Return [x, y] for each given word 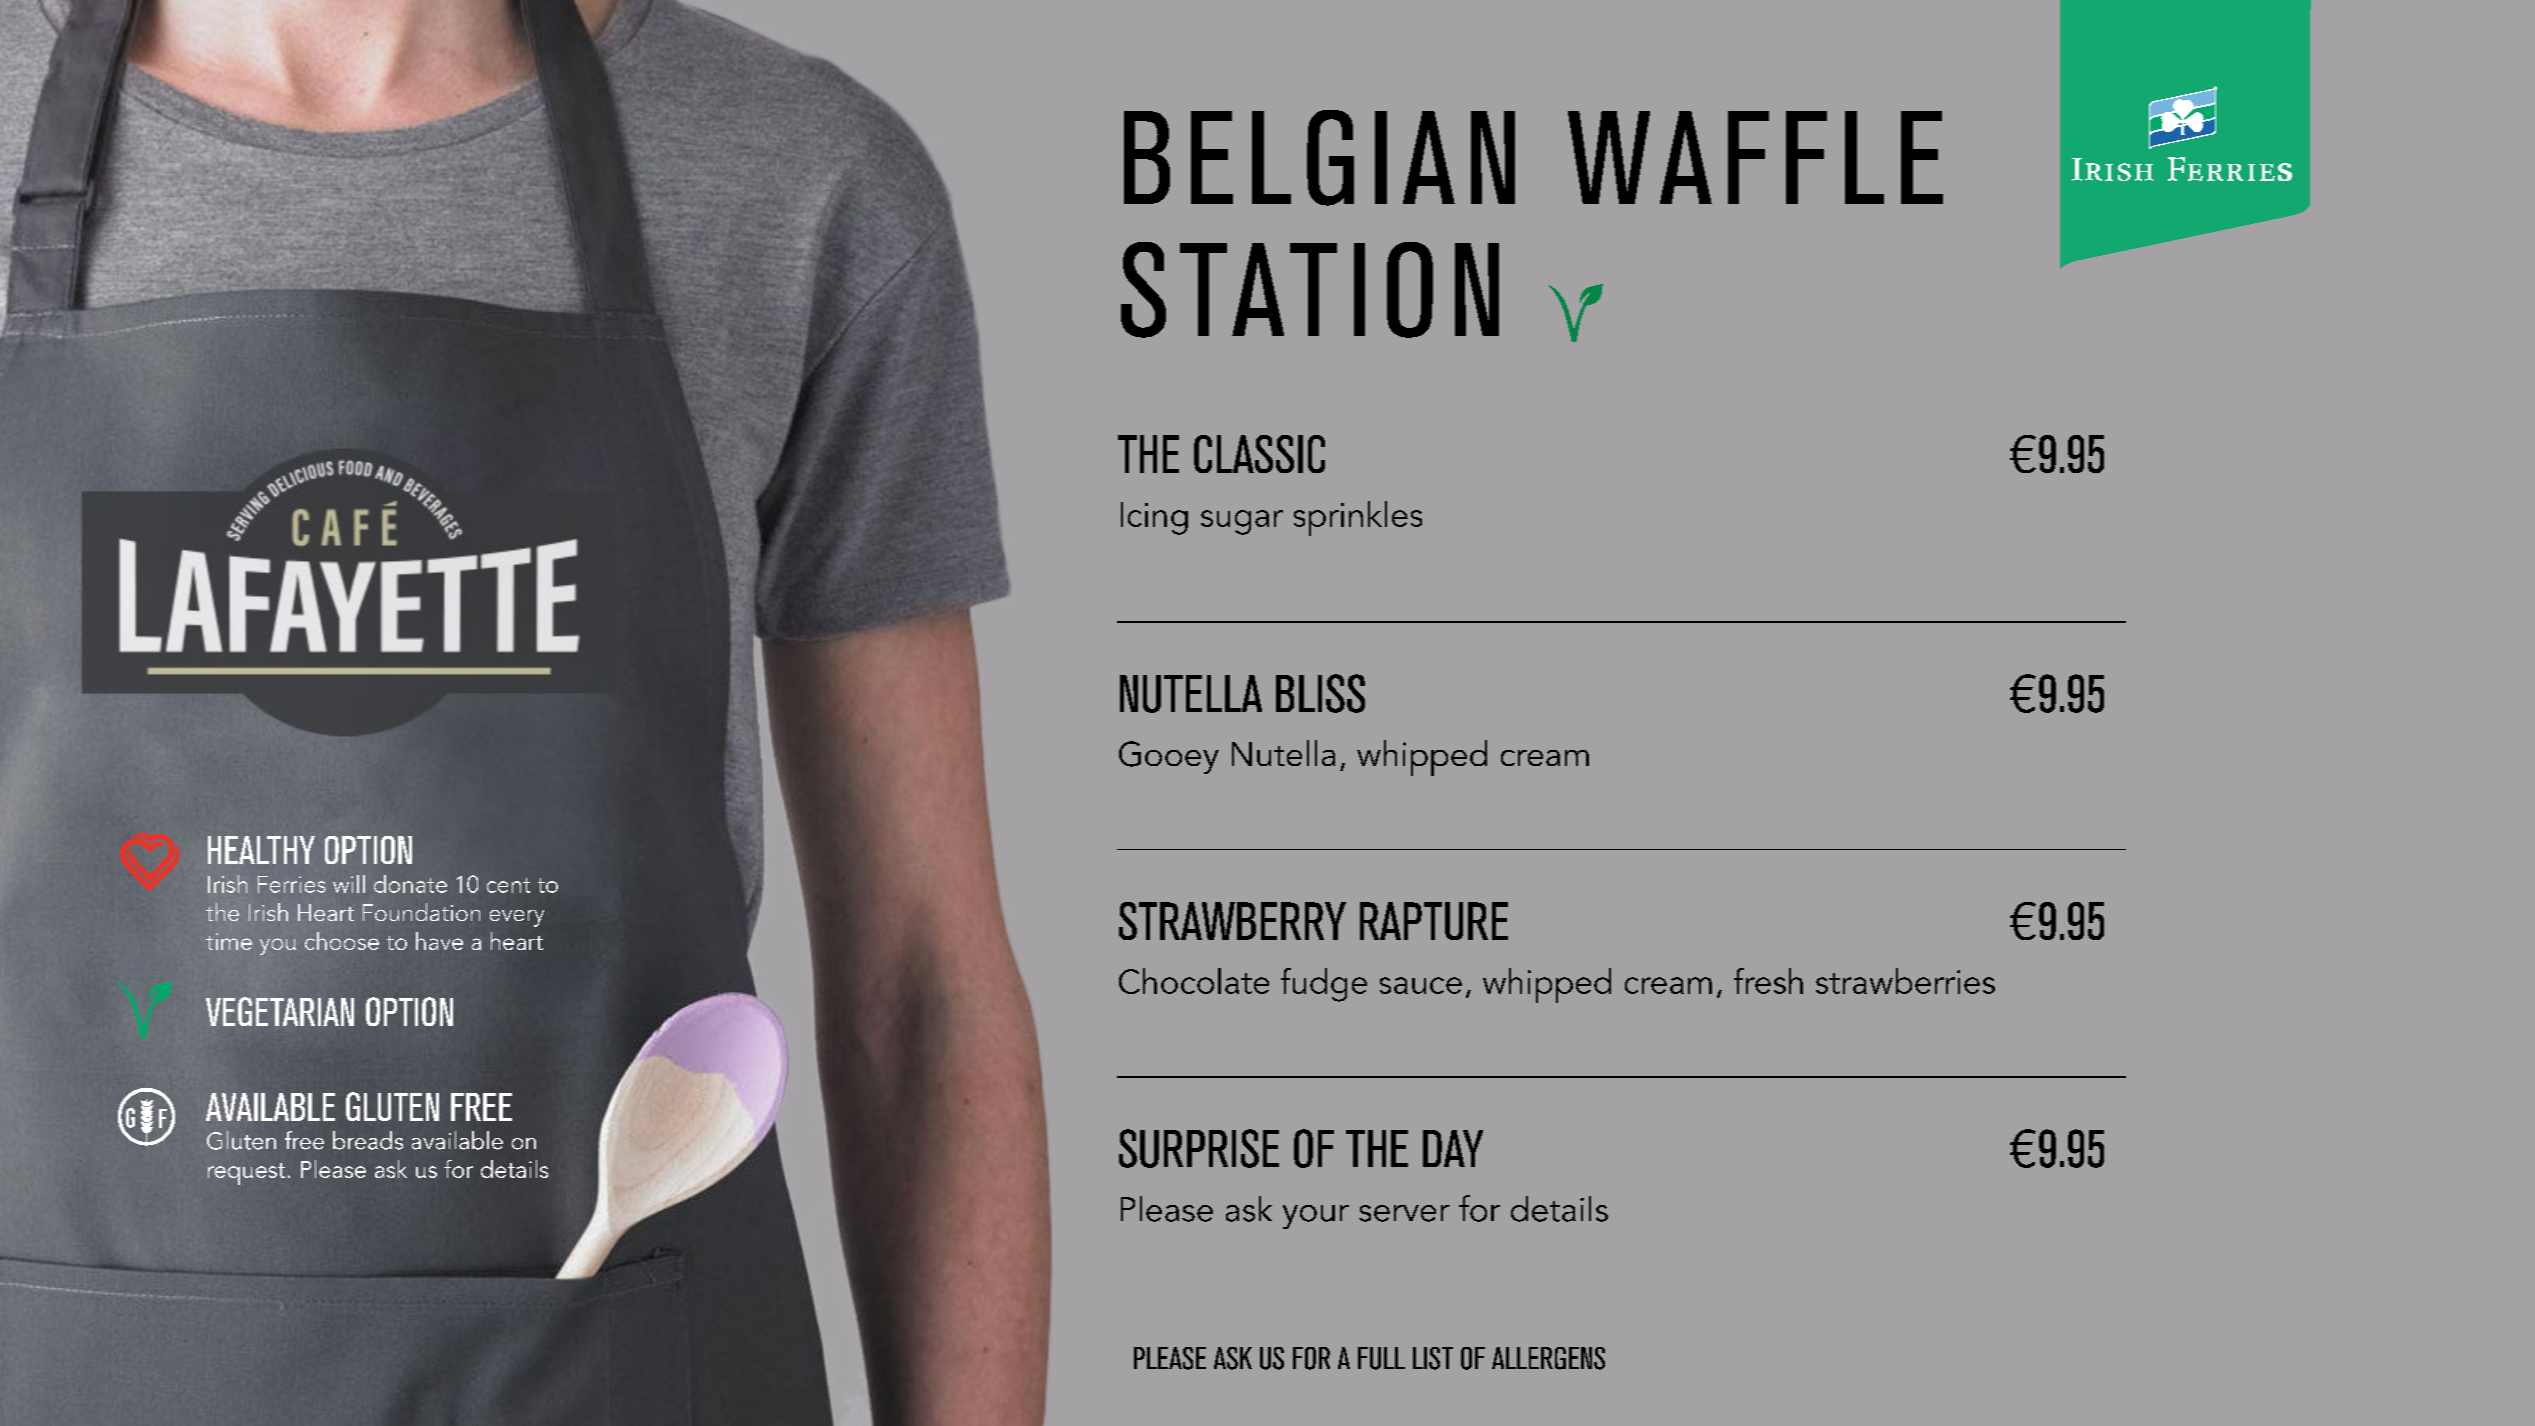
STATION [1310, 290]
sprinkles [1358, 518]
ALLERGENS [1548, 1358]
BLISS [1320, 693]
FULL [1381, 1358]
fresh [1768, 981]
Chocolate [1194, 981]
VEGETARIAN [280, 1011]
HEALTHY [261, 850]
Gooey [1169, 757]
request [246, 1174]
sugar [1242, 522]
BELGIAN [1319, 158]
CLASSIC [1259, 454]
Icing [1154, 518]
